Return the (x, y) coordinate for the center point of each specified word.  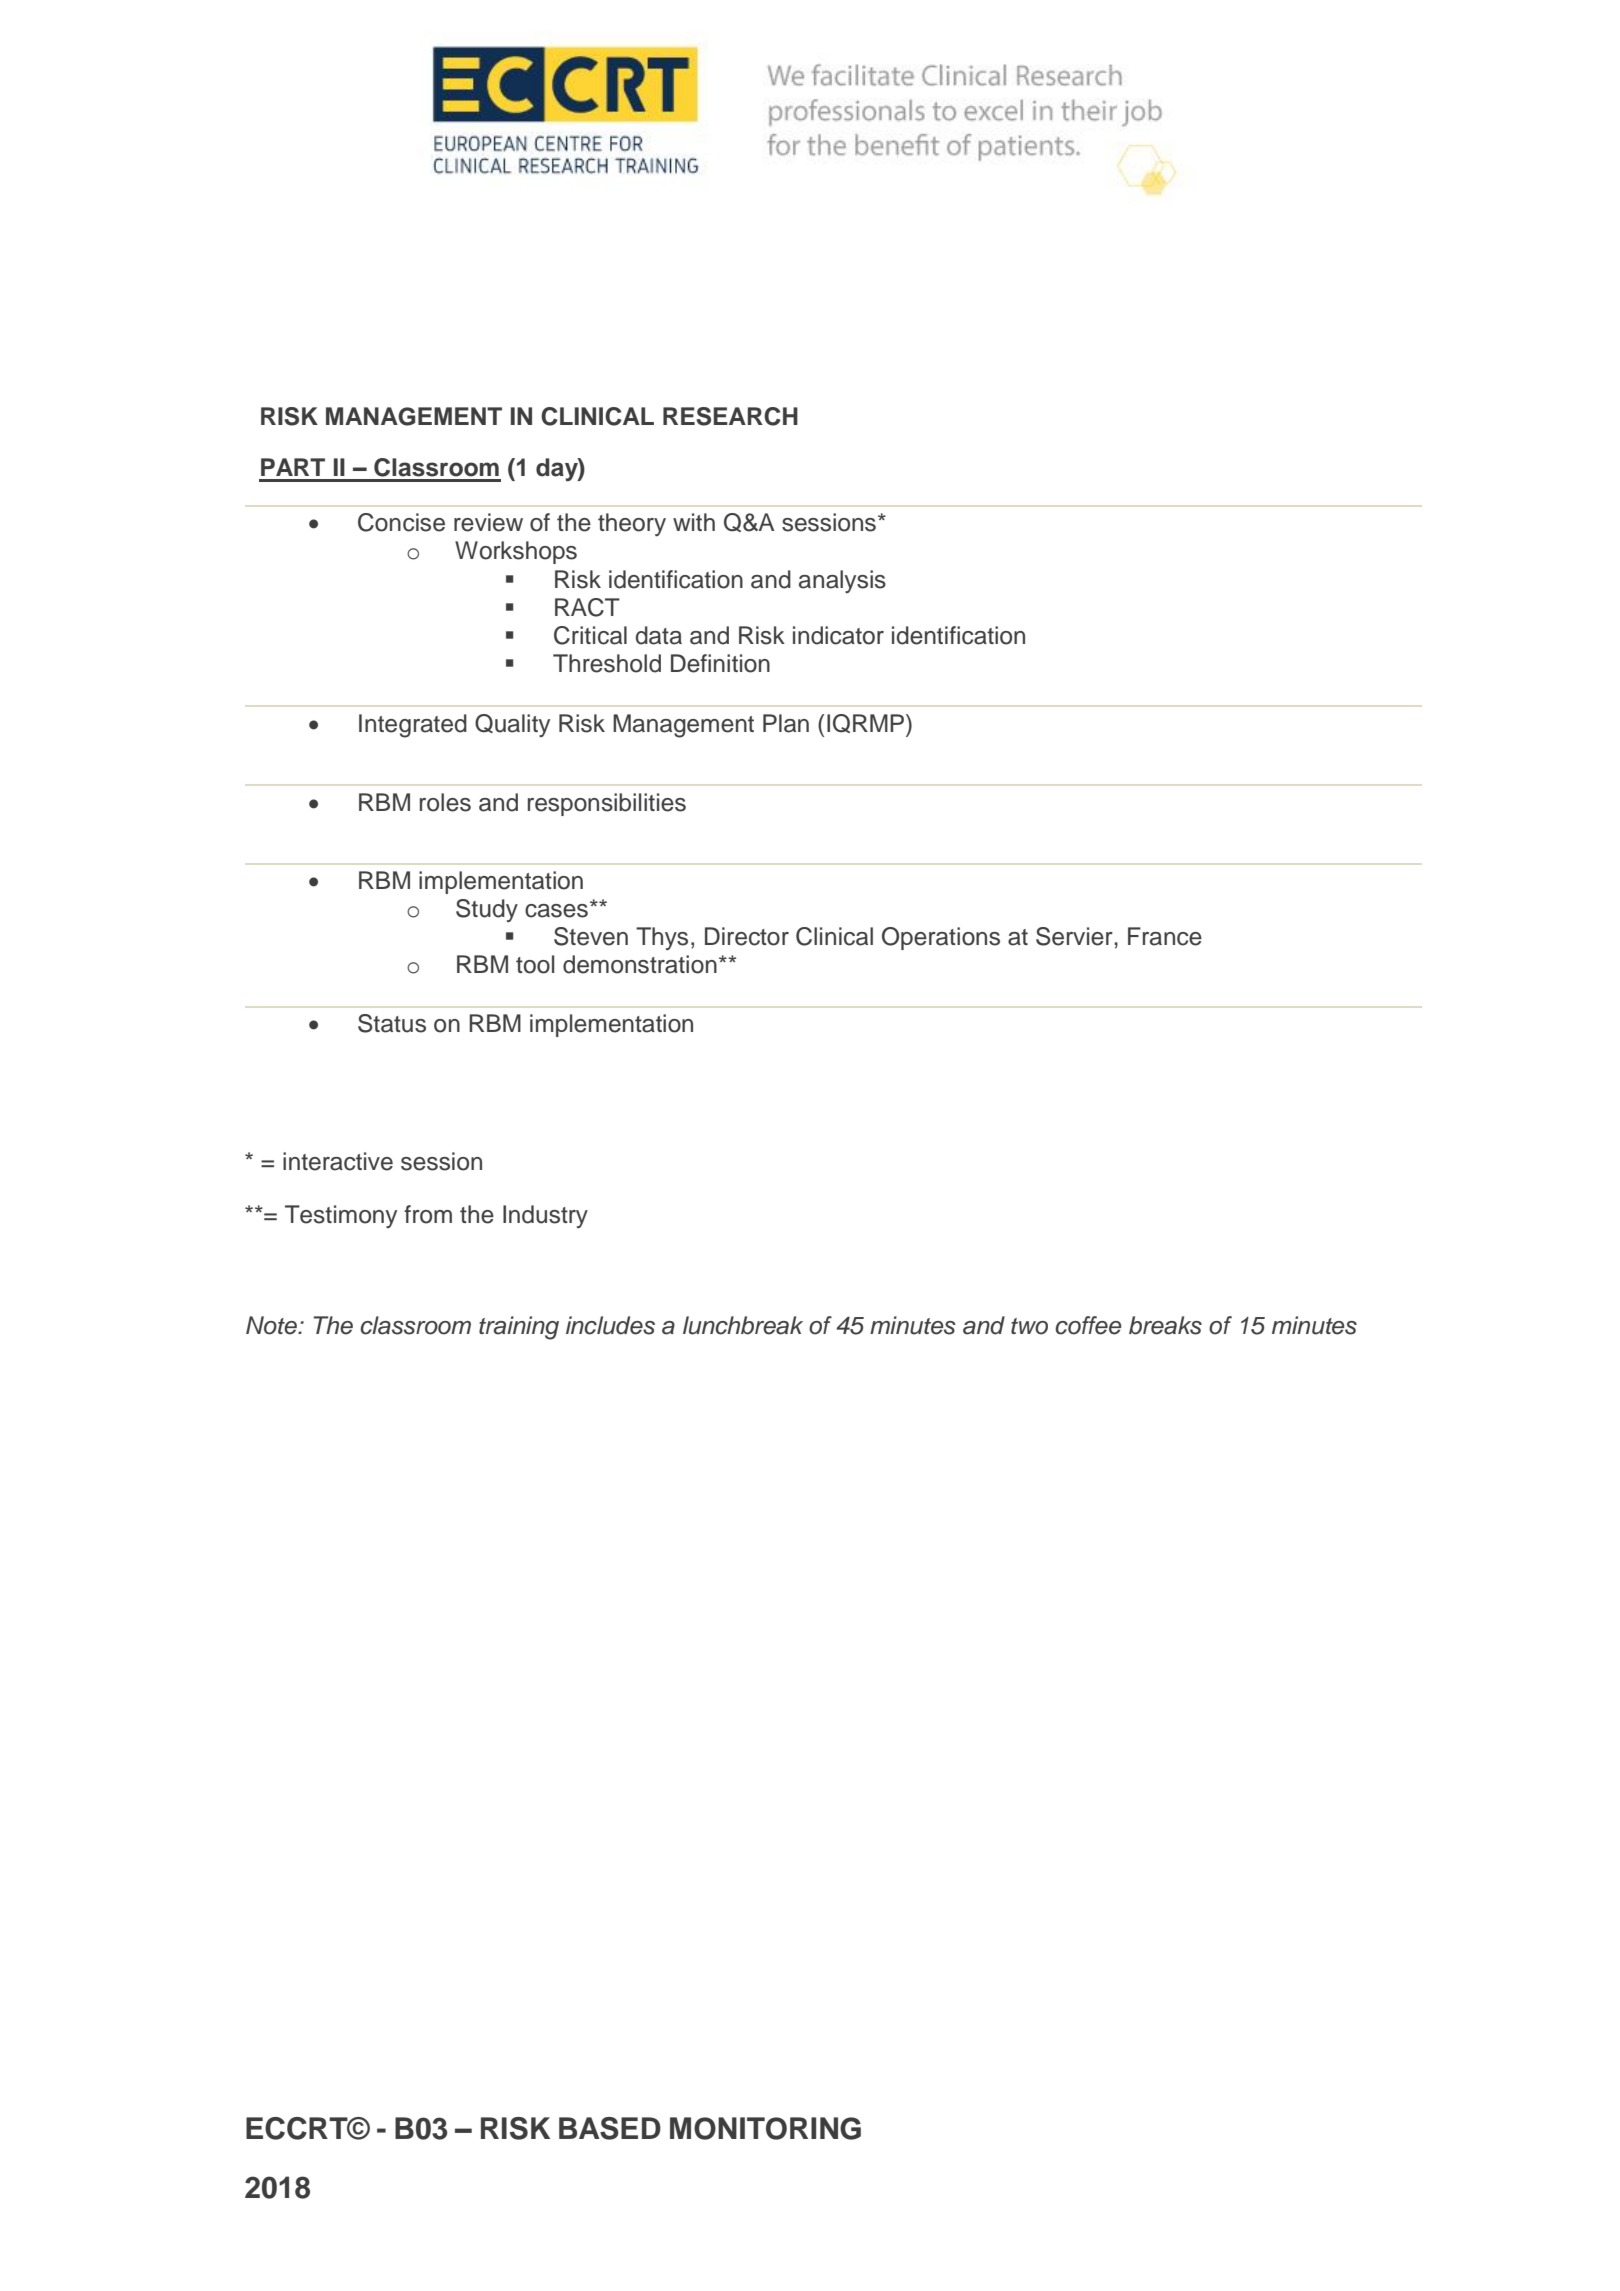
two (1029, 1326)
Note (272, 1325)
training (519, 1328)
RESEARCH (730, 416)
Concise (401, 522)
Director (747, 936)
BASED (610, 2128)
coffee (1088, 1325)
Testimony (341, 1216)
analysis (842, 581)
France (1165, 936)
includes (610, 1325)
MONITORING (765, 2128)
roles (445, 802)
